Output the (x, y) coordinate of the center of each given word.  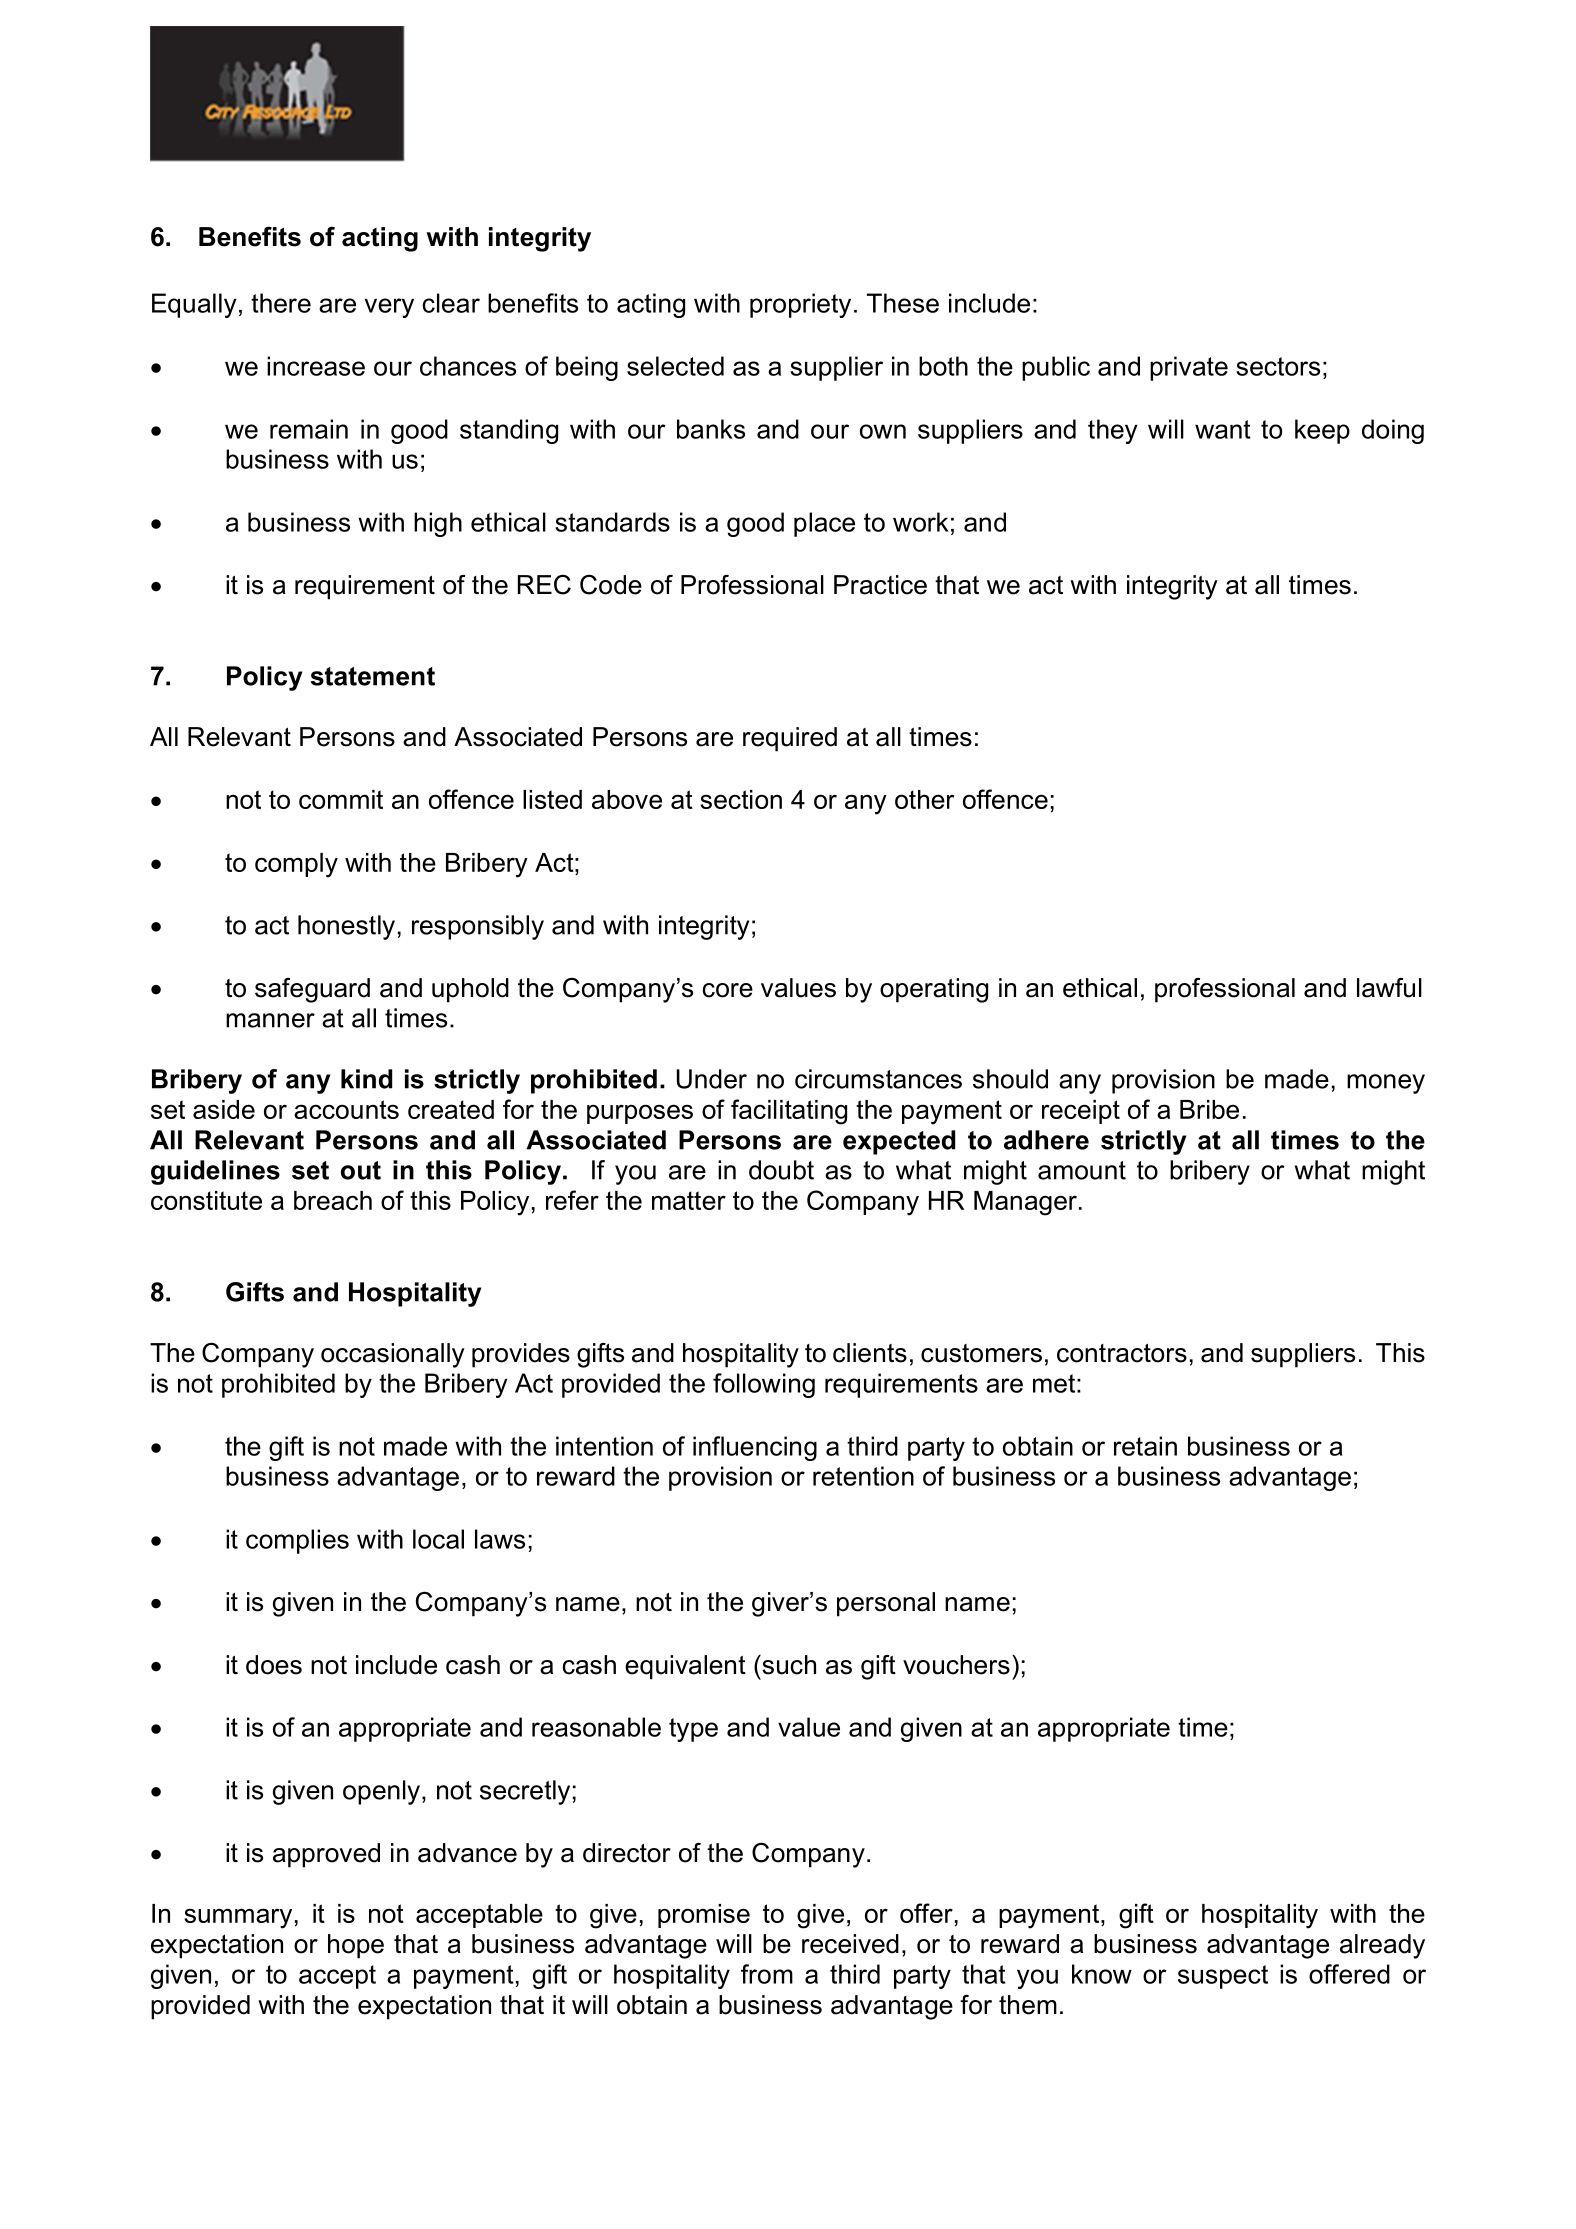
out (361, 1170)
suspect (1223, 1977)
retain (1145, 1446)
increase (316, 366)
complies (297, 1541)
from (767, 1974)
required (790, 739)
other (924, 799)
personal (886, 1604)
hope (356, 1946)
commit (341, 799)
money (1386, 1084)
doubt (781, 1170)
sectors (1278, 366)
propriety (800, 305)
